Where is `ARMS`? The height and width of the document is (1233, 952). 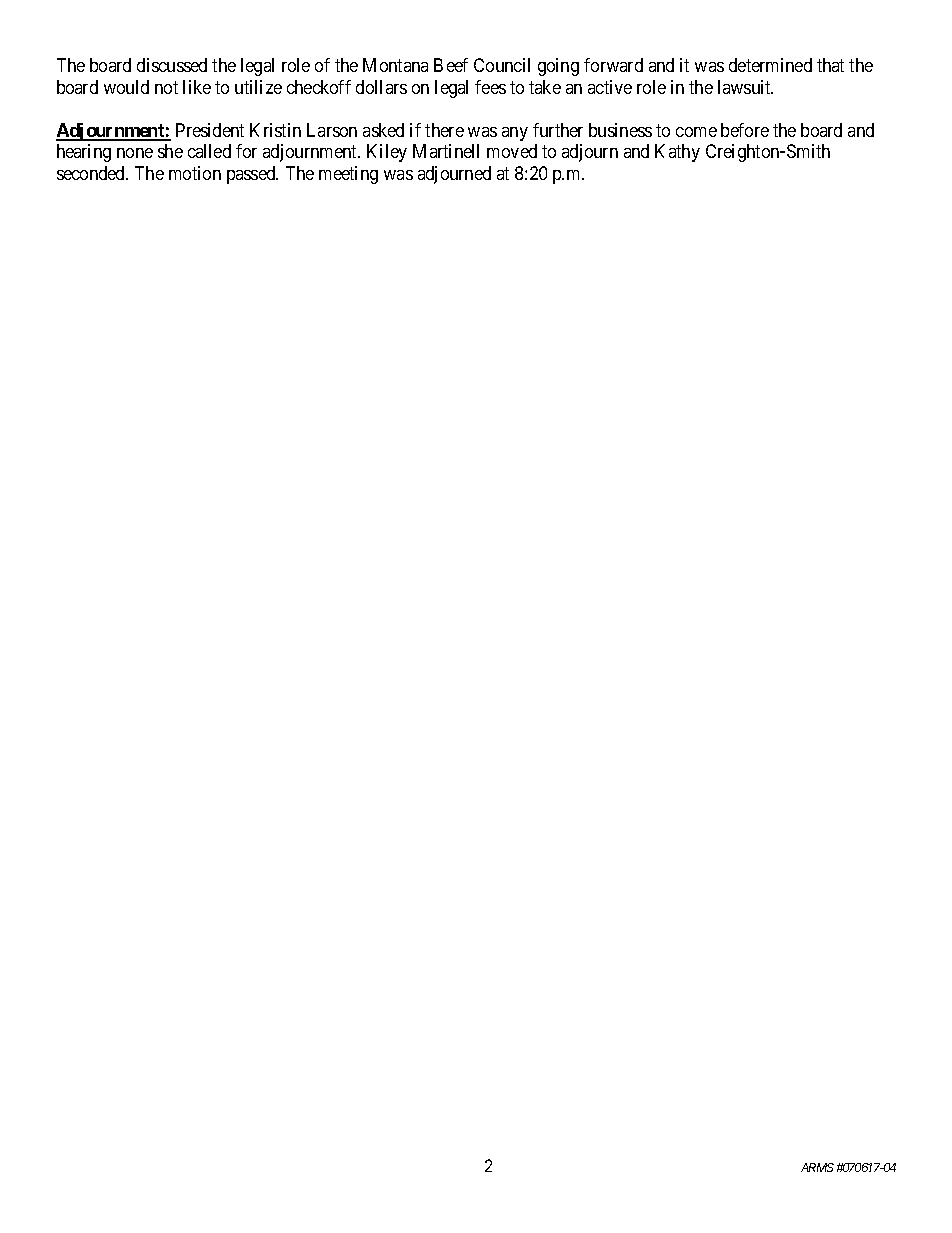
ARMS is located at coordinates (817, 1167).
